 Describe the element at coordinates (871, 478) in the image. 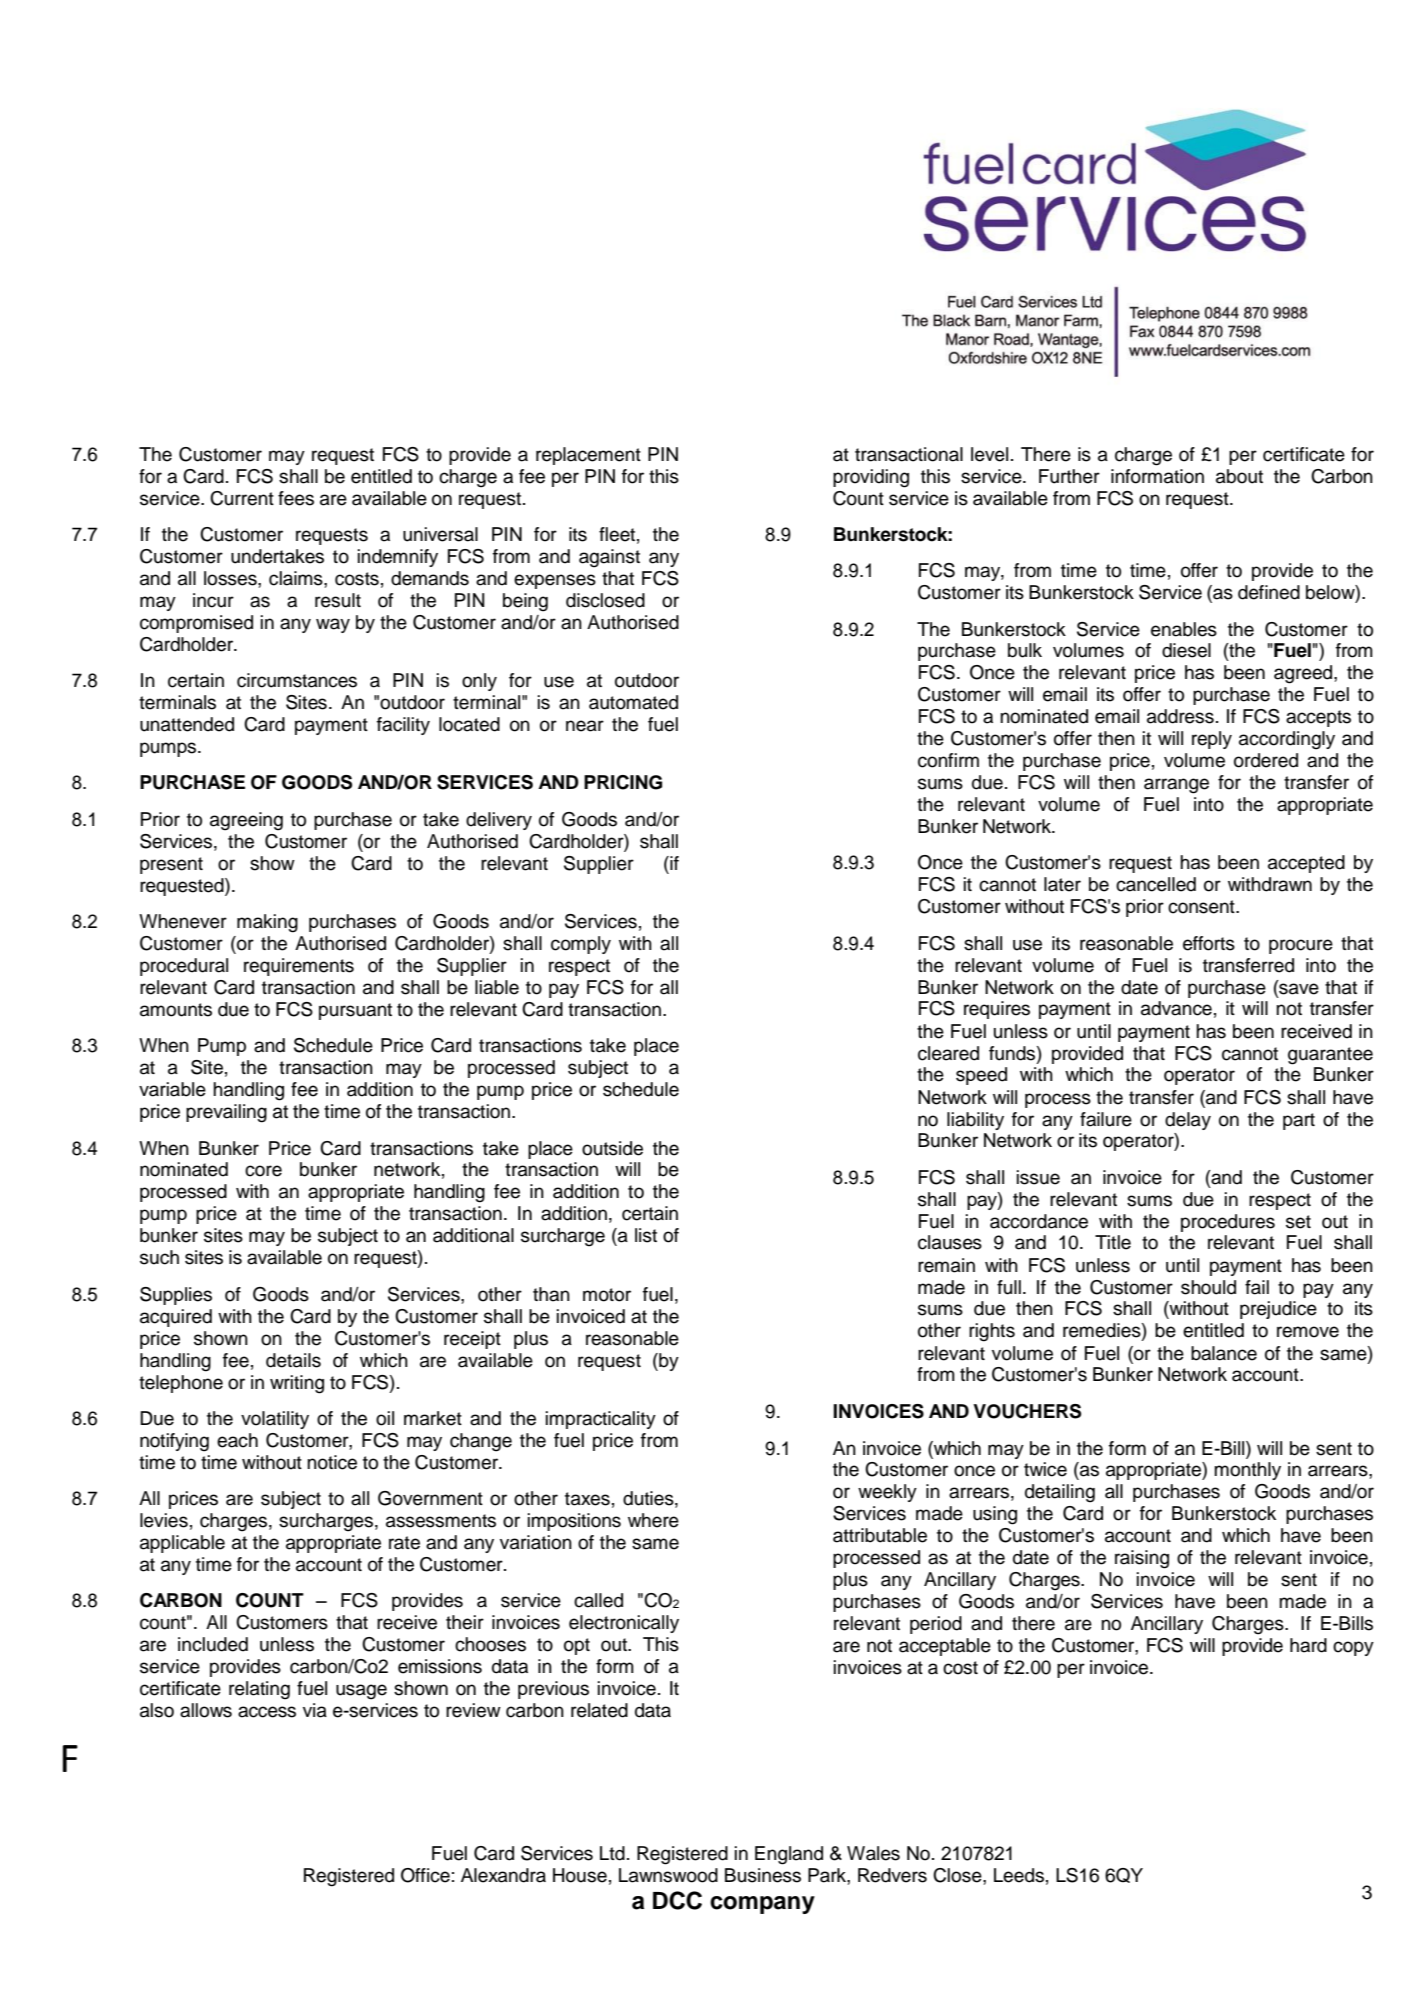

I see `providing` at that location.
